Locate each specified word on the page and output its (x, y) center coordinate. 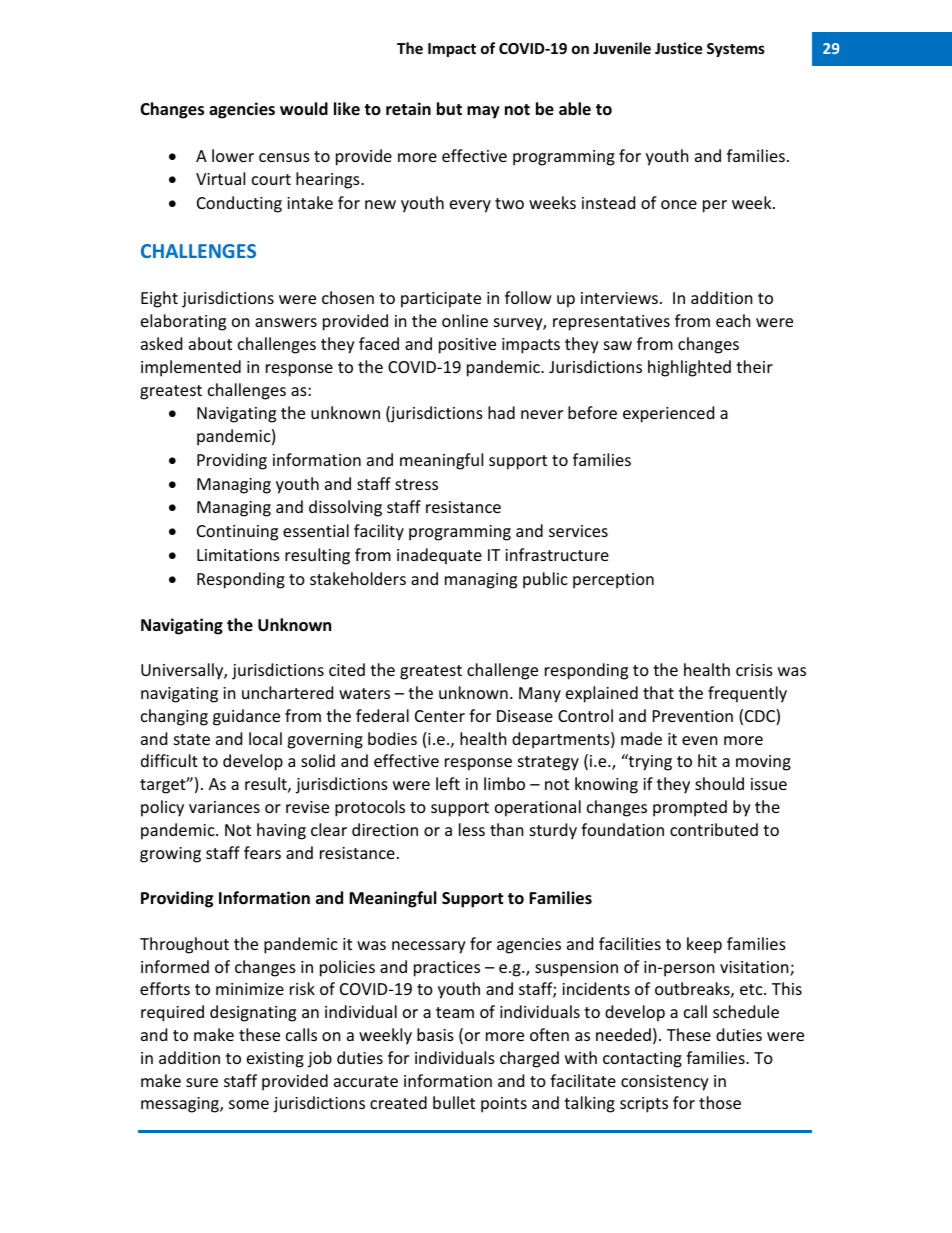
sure (202, 1082)
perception (613, 581)
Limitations (238, 555)
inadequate (439, 556)
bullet (454, 1102)
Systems (736, 50)
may (483, 112)
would (304, 109)
